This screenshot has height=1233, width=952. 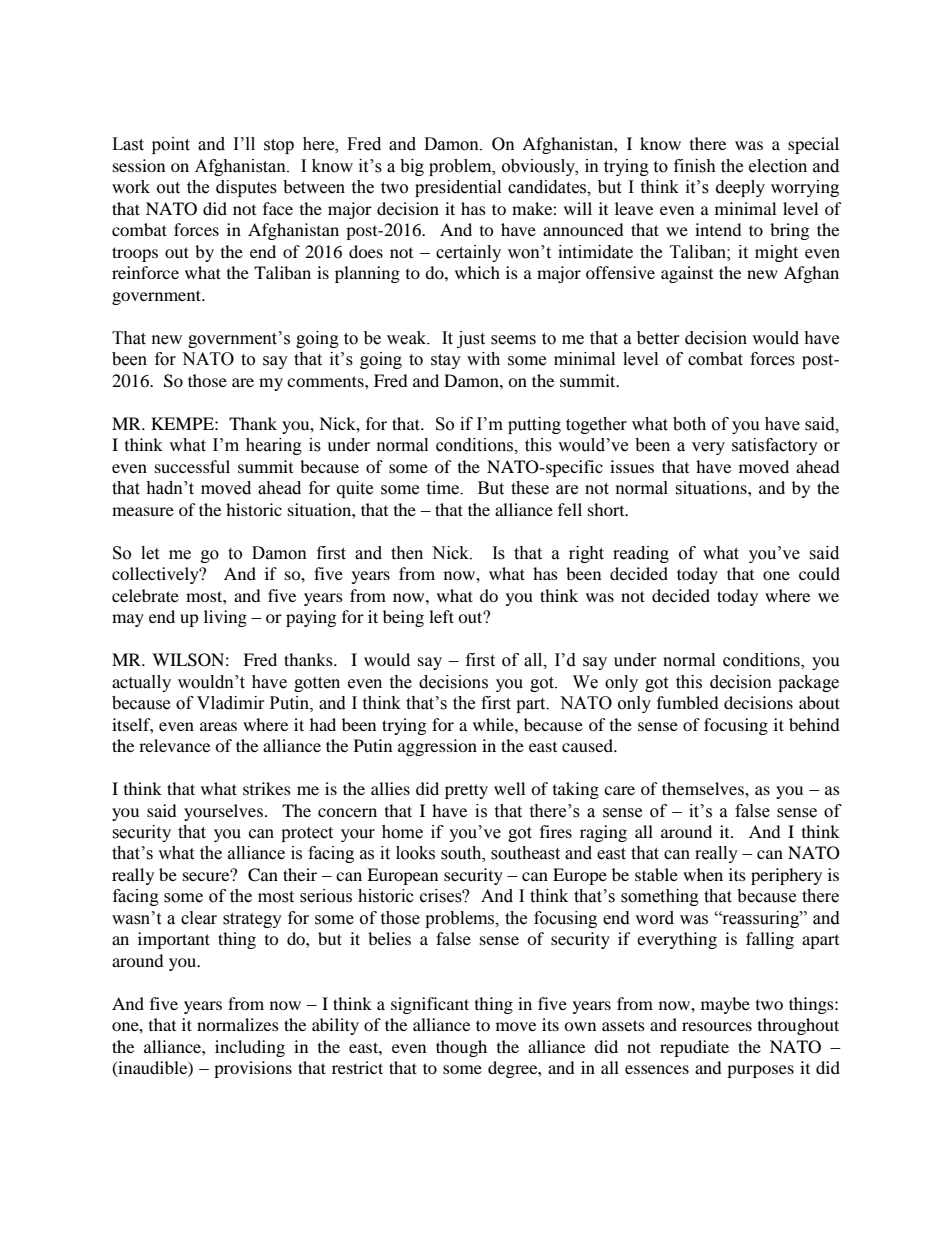 I want to click on though, so click(x=461, y=1048).
